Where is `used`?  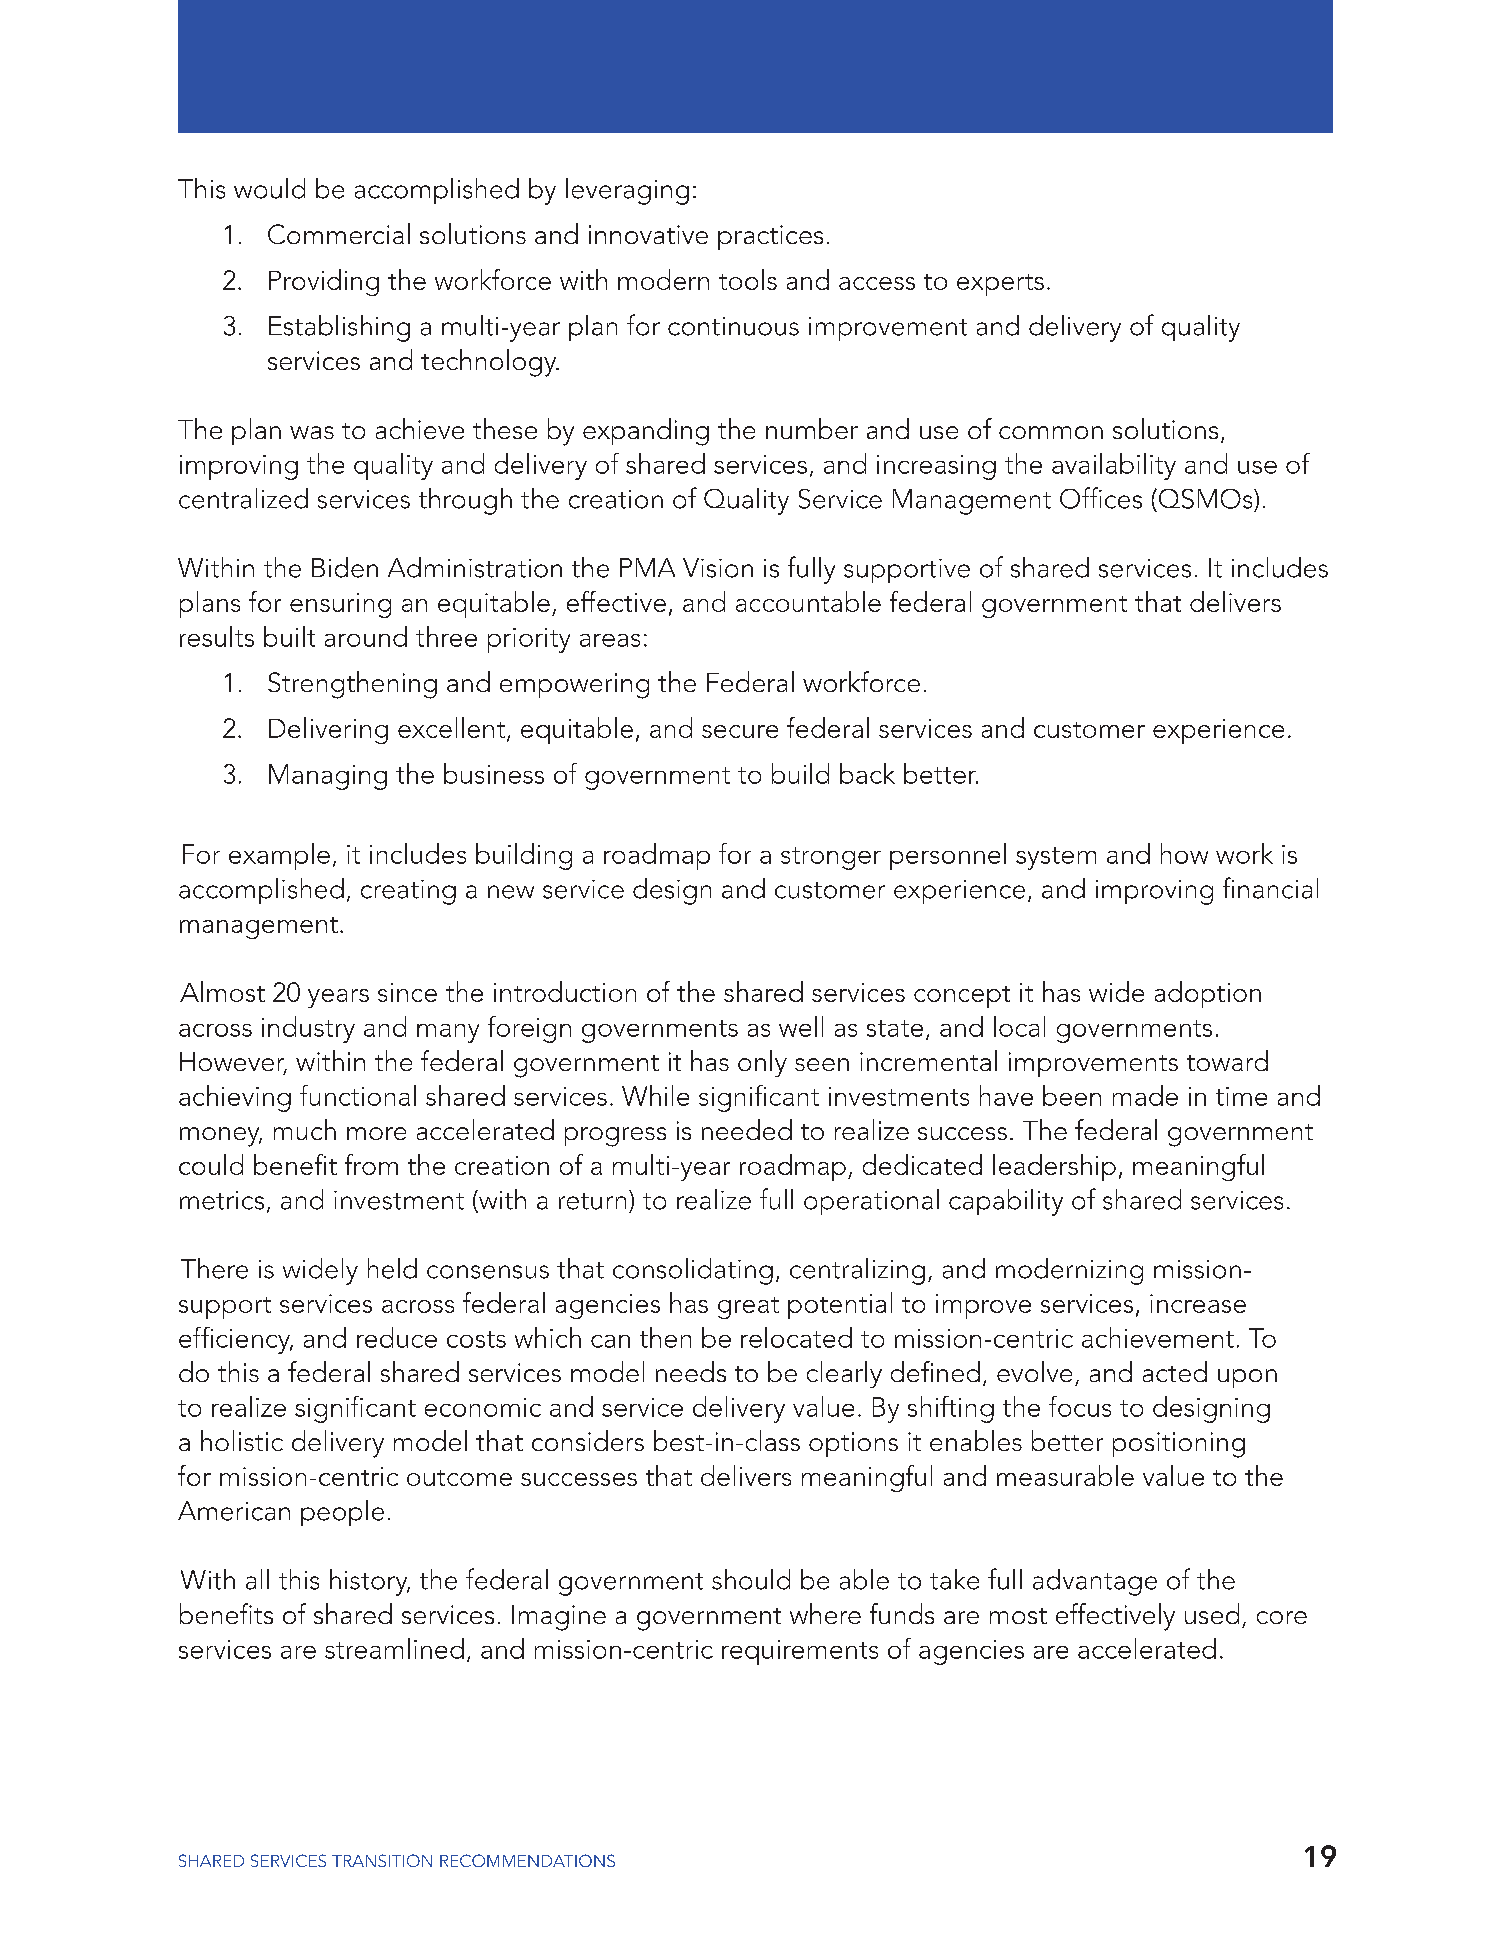 used is located at coordinates (1212, 1613).
